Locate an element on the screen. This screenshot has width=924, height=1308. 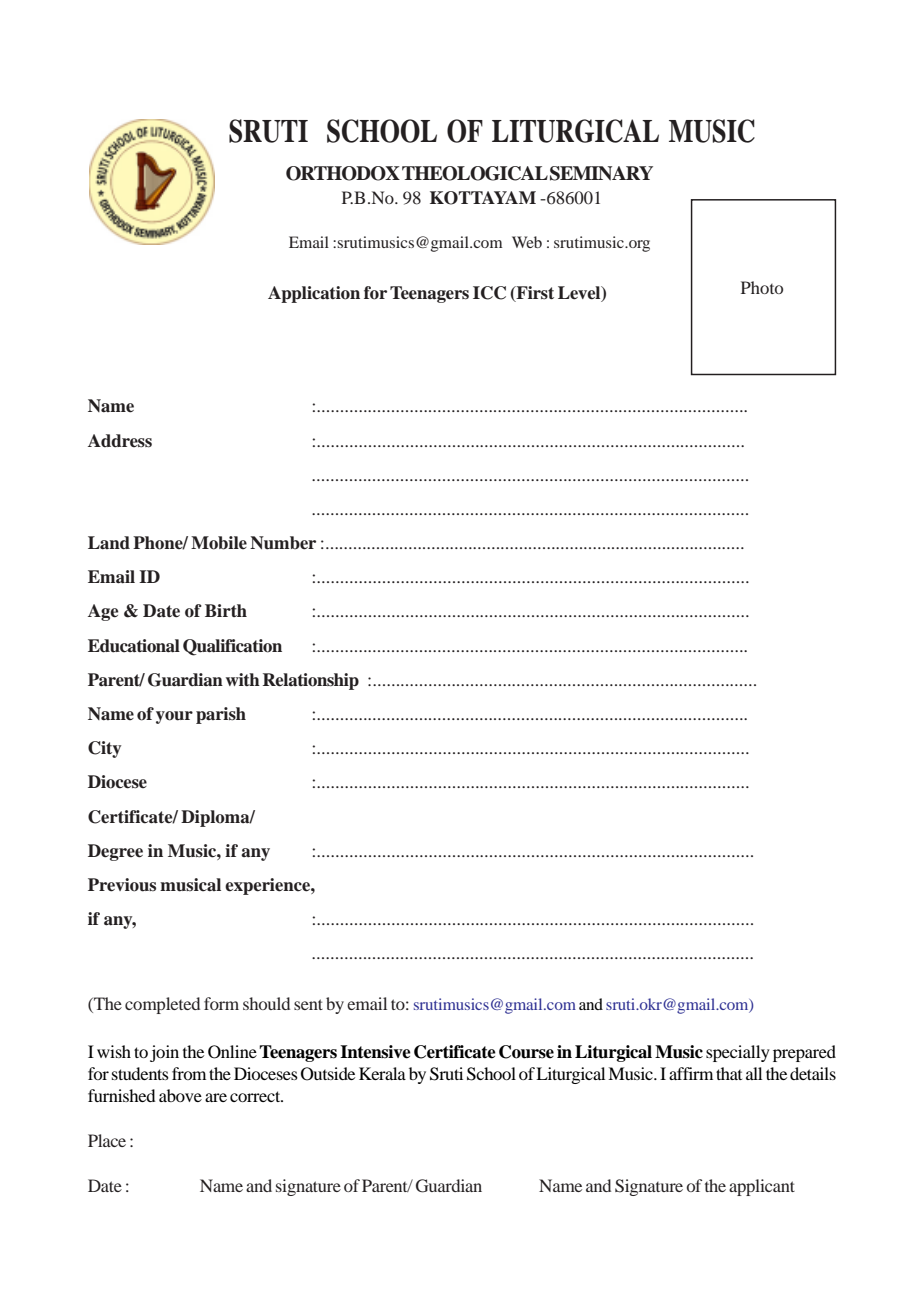
Relationship is located at coordinates (311, 681).
